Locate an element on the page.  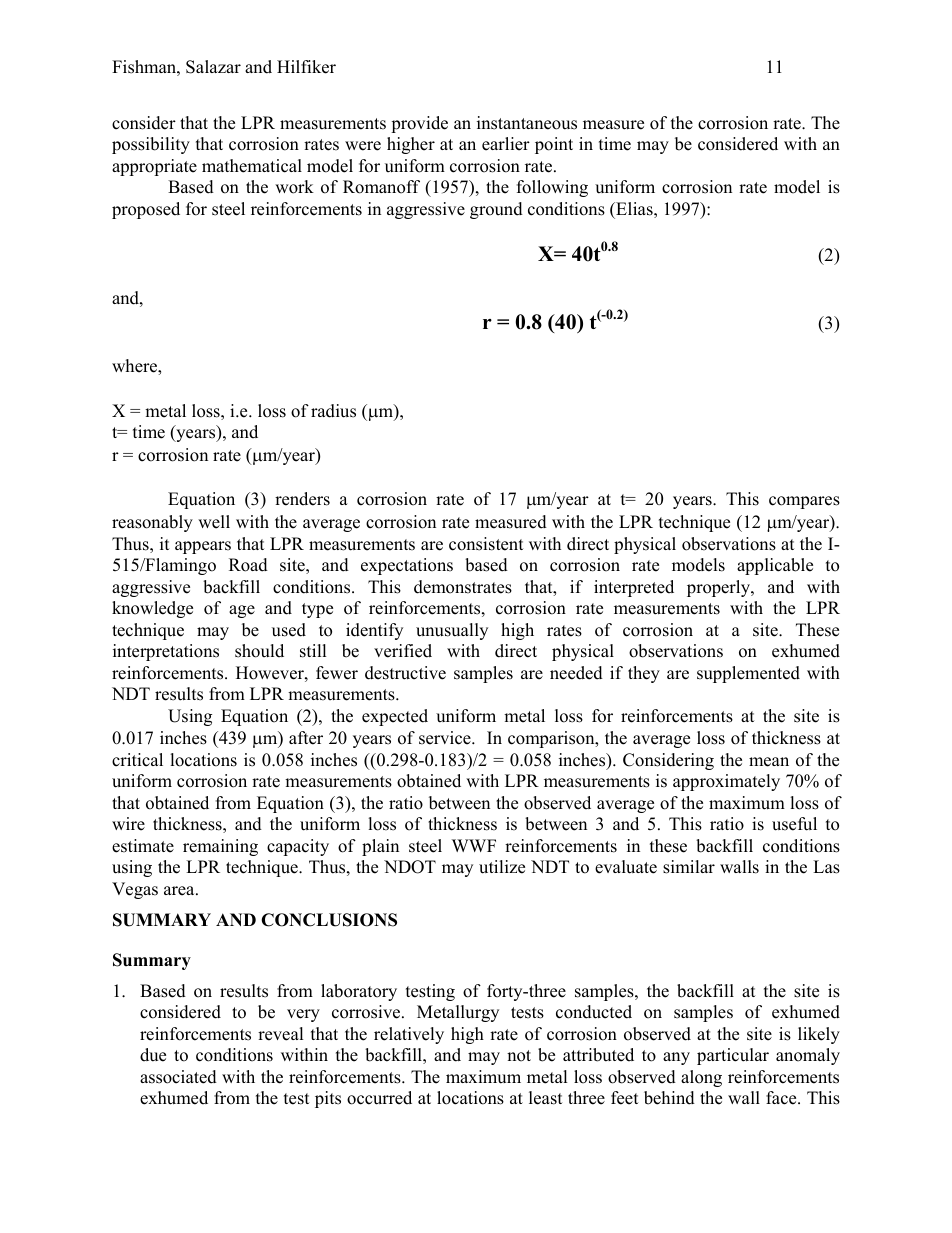
not is located at coordinates (519, 1056).
